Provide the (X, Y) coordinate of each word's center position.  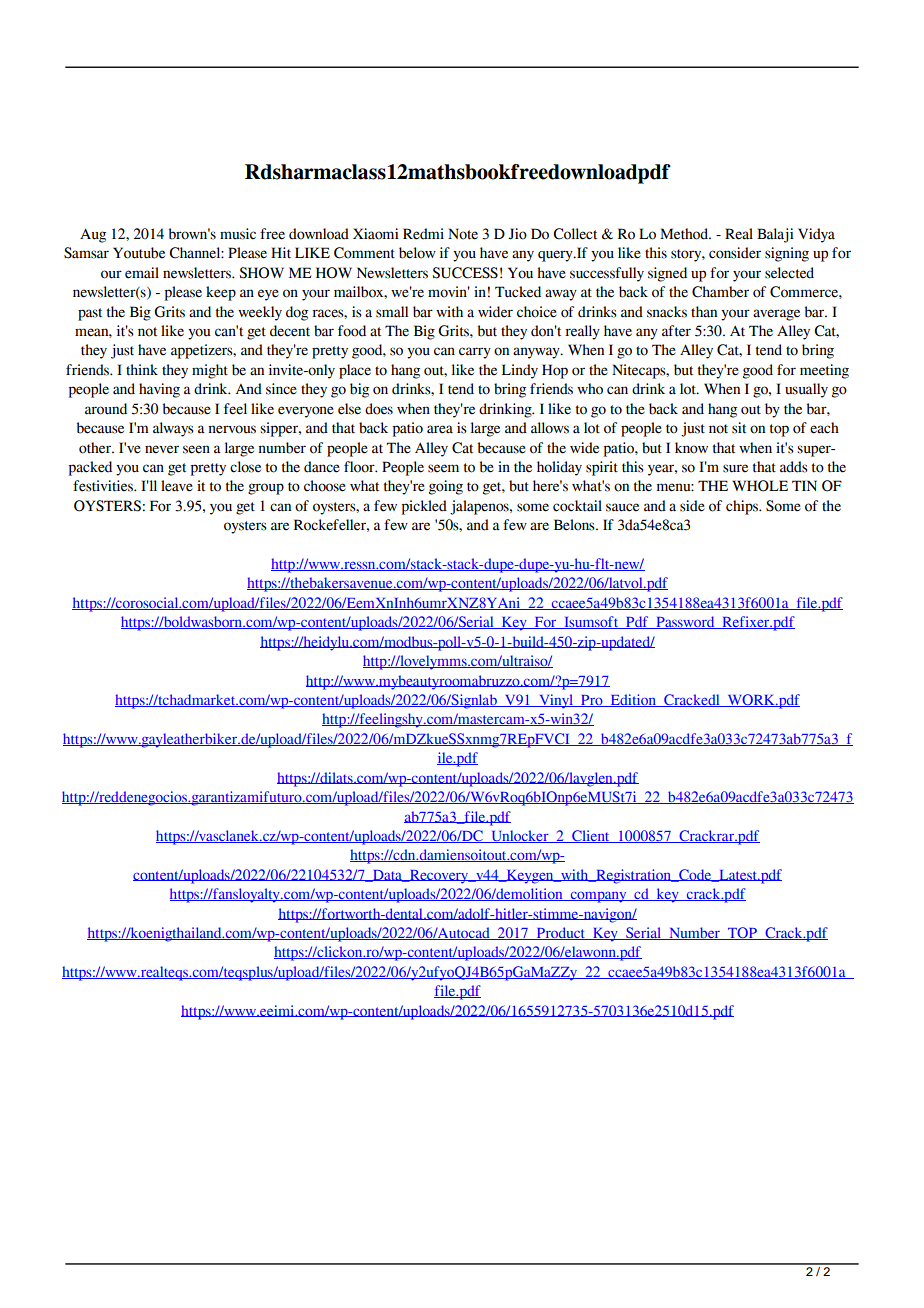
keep (221, 293)
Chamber (720, 292)
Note (463, 234)
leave (177, 486)
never (162, 449)
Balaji (775, 235)
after (676, 331)
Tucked (518, 292)
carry (475, 353)
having (159, 390)
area (440, 429)
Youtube (139, 253)
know (691, 448)
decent (290, 331)
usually (806, 390)
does (379, 409)
